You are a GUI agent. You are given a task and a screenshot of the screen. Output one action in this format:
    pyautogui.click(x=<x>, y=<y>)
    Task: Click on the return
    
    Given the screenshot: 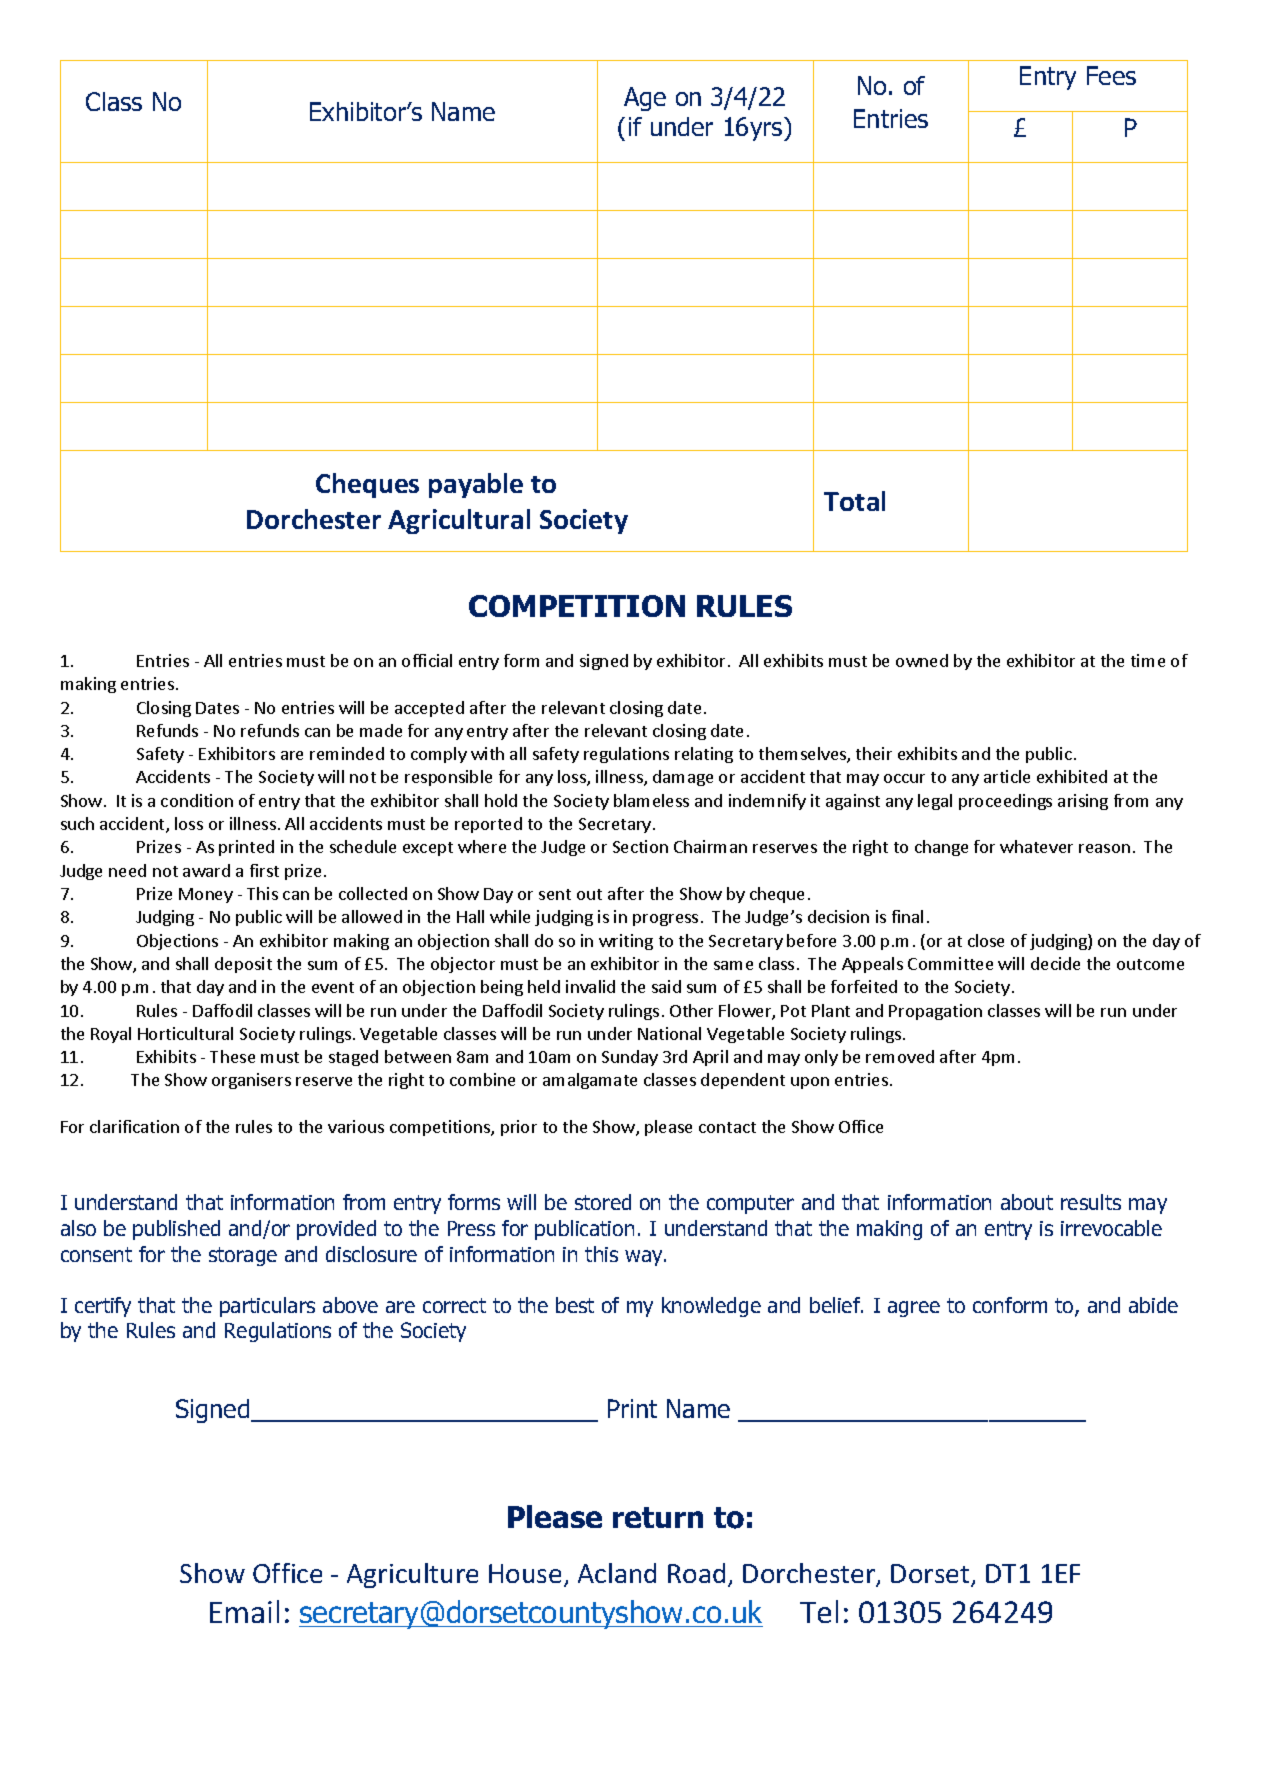 What is the action you would take?
    pyautogui.click(x=658, y=1517)
